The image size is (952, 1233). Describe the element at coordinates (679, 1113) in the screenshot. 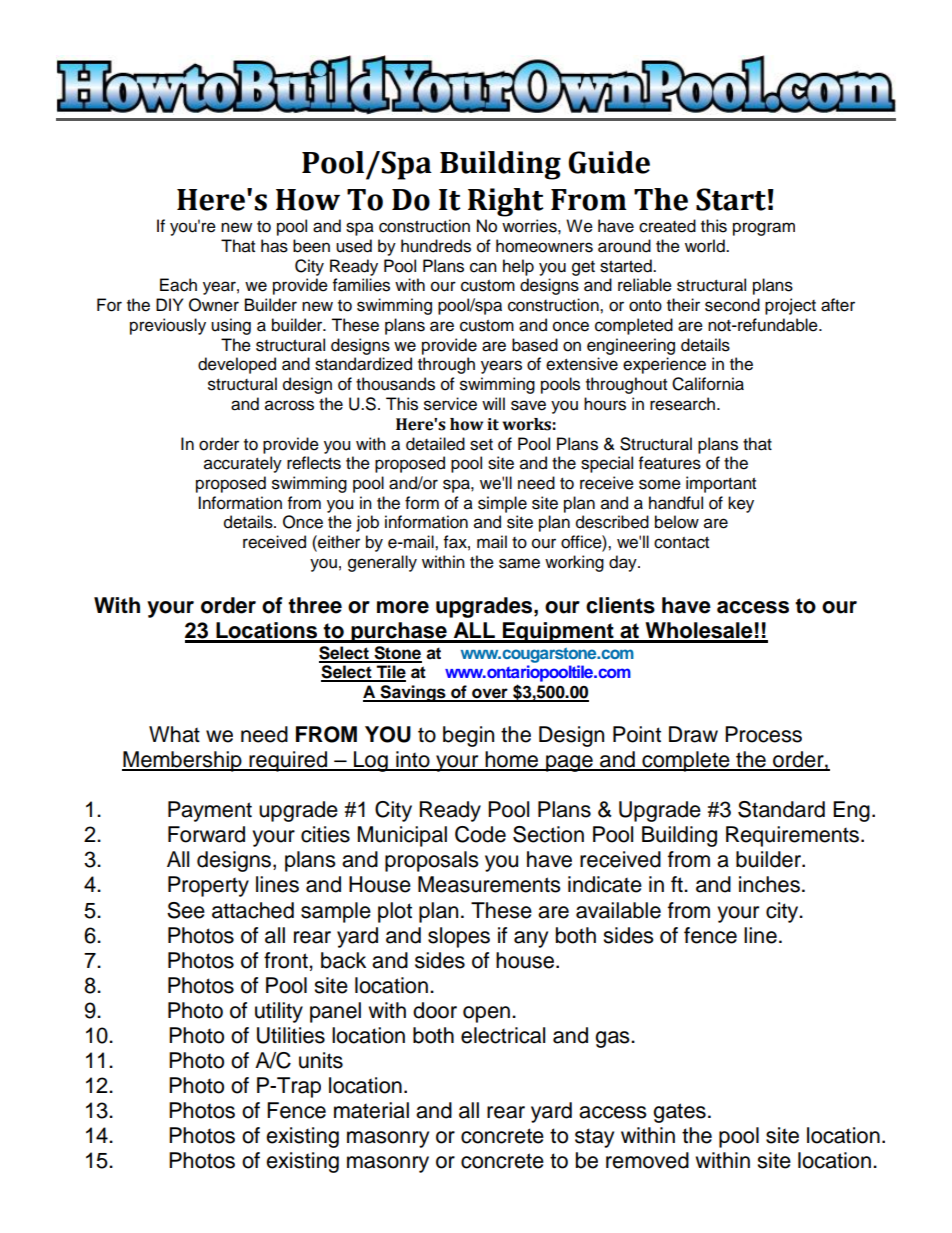

I see `gates` at that location.
